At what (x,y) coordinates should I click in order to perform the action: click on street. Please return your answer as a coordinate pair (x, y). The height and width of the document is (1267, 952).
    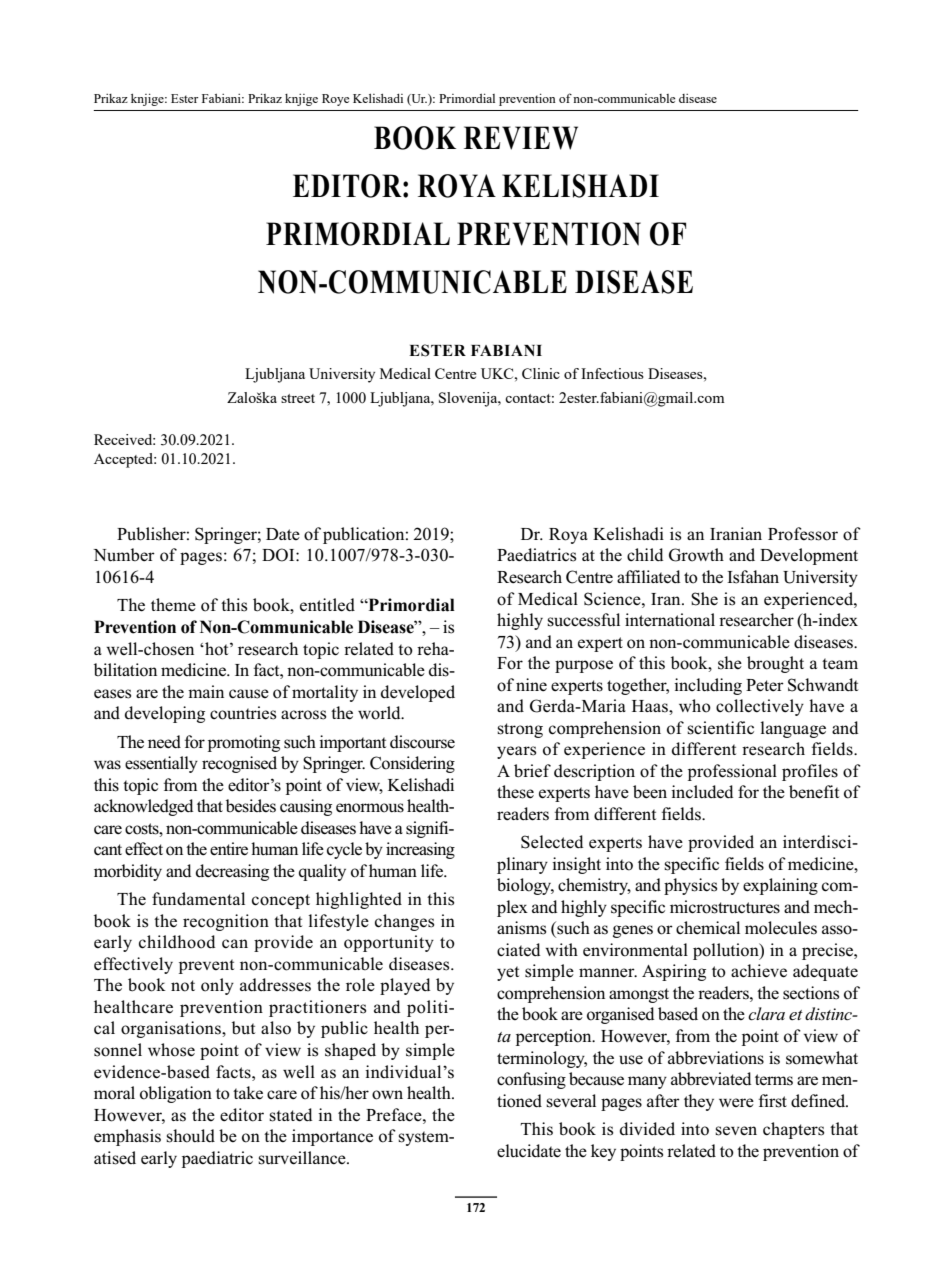
    Looking at the image, I should click on (298, 398).
